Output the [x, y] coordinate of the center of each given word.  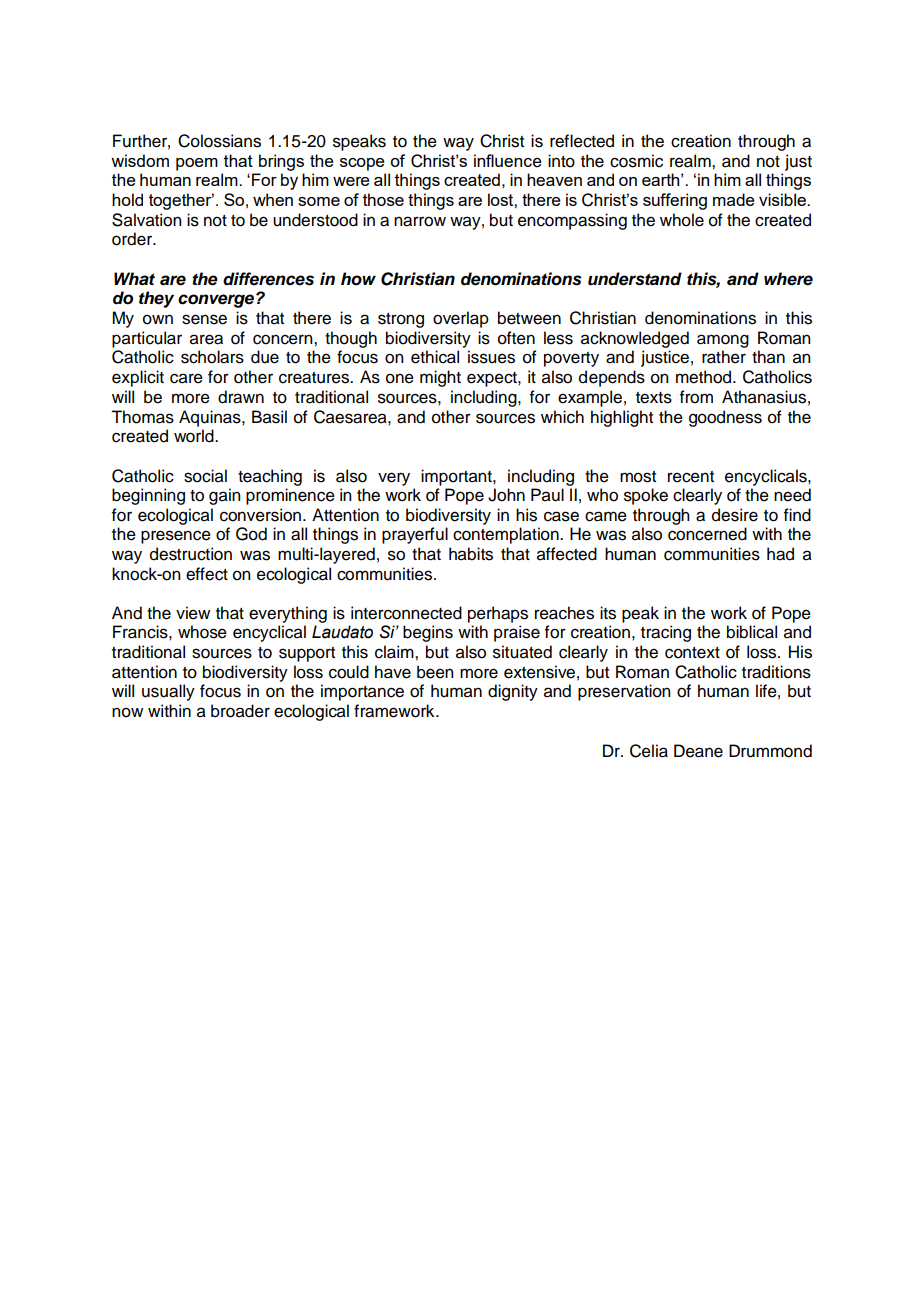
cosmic [636, 161]
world [195, 436]
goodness [725, 418]
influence [508, 161]
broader [240, 711]
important [457, 477]
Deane [698, 751]
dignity [513, 692]
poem [197, 164]
